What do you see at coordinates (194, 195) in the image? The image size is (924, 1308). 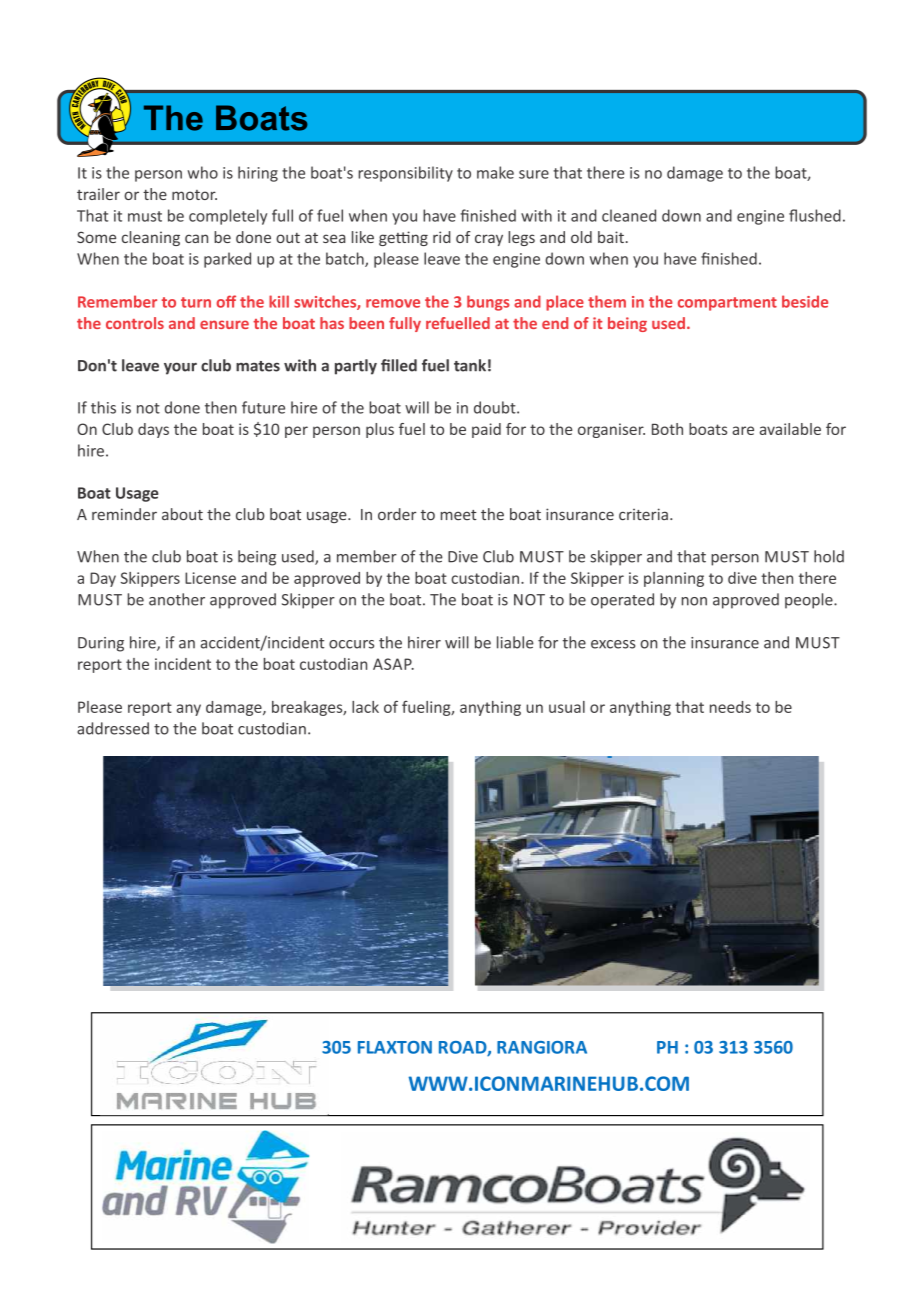 I see `motor` at bounding box center [194, 195].
